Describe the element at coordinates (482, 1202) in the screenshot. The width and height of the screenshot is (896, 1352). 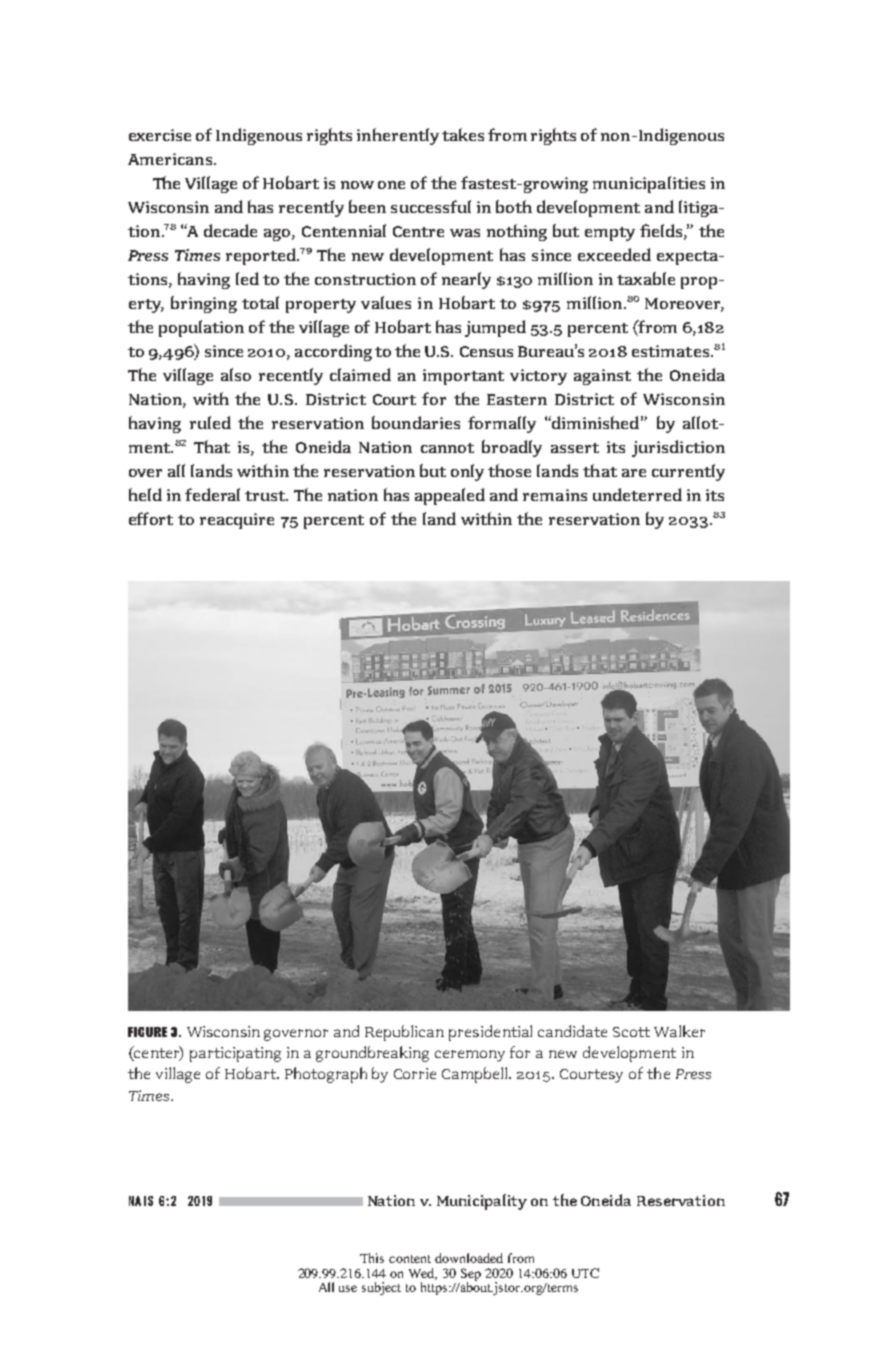
I see `Municipality` at that location.
